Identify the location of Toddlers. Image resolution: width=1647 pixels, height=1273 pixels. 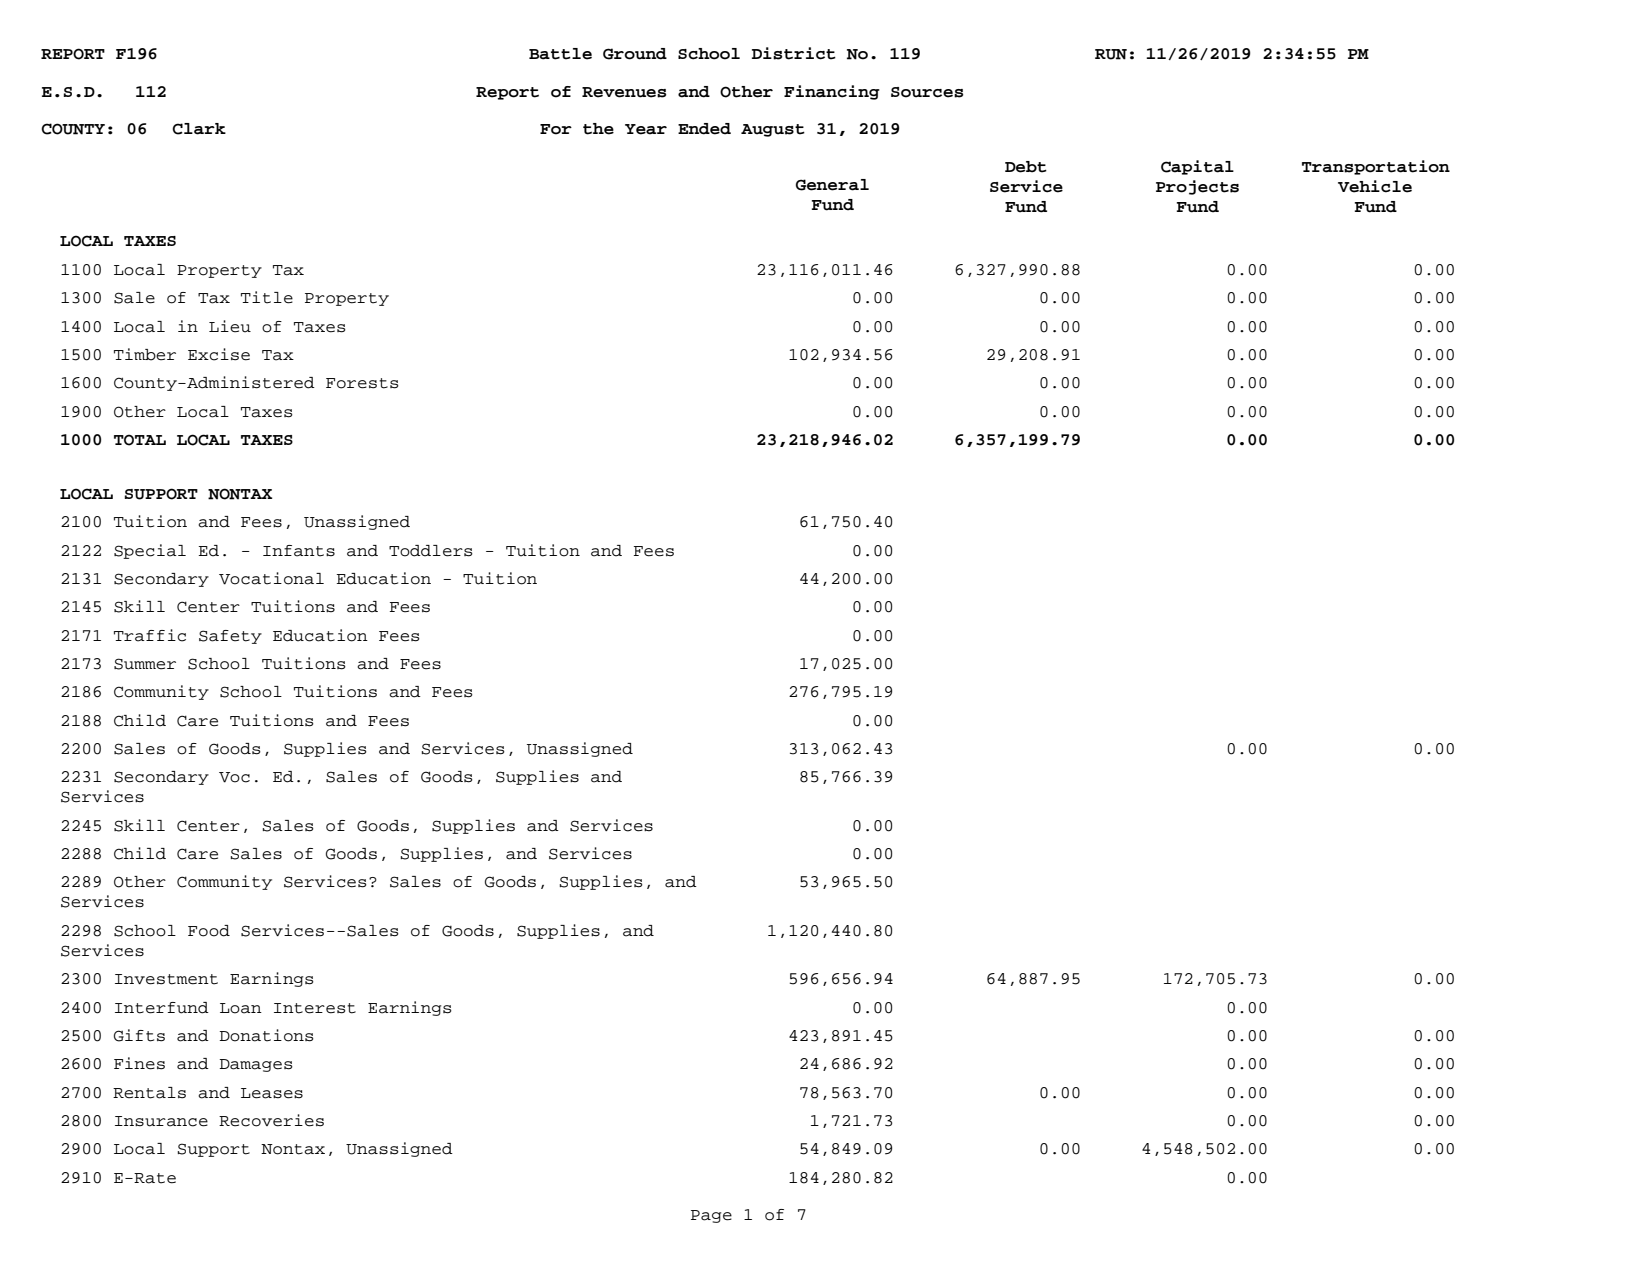
(431, 551).
